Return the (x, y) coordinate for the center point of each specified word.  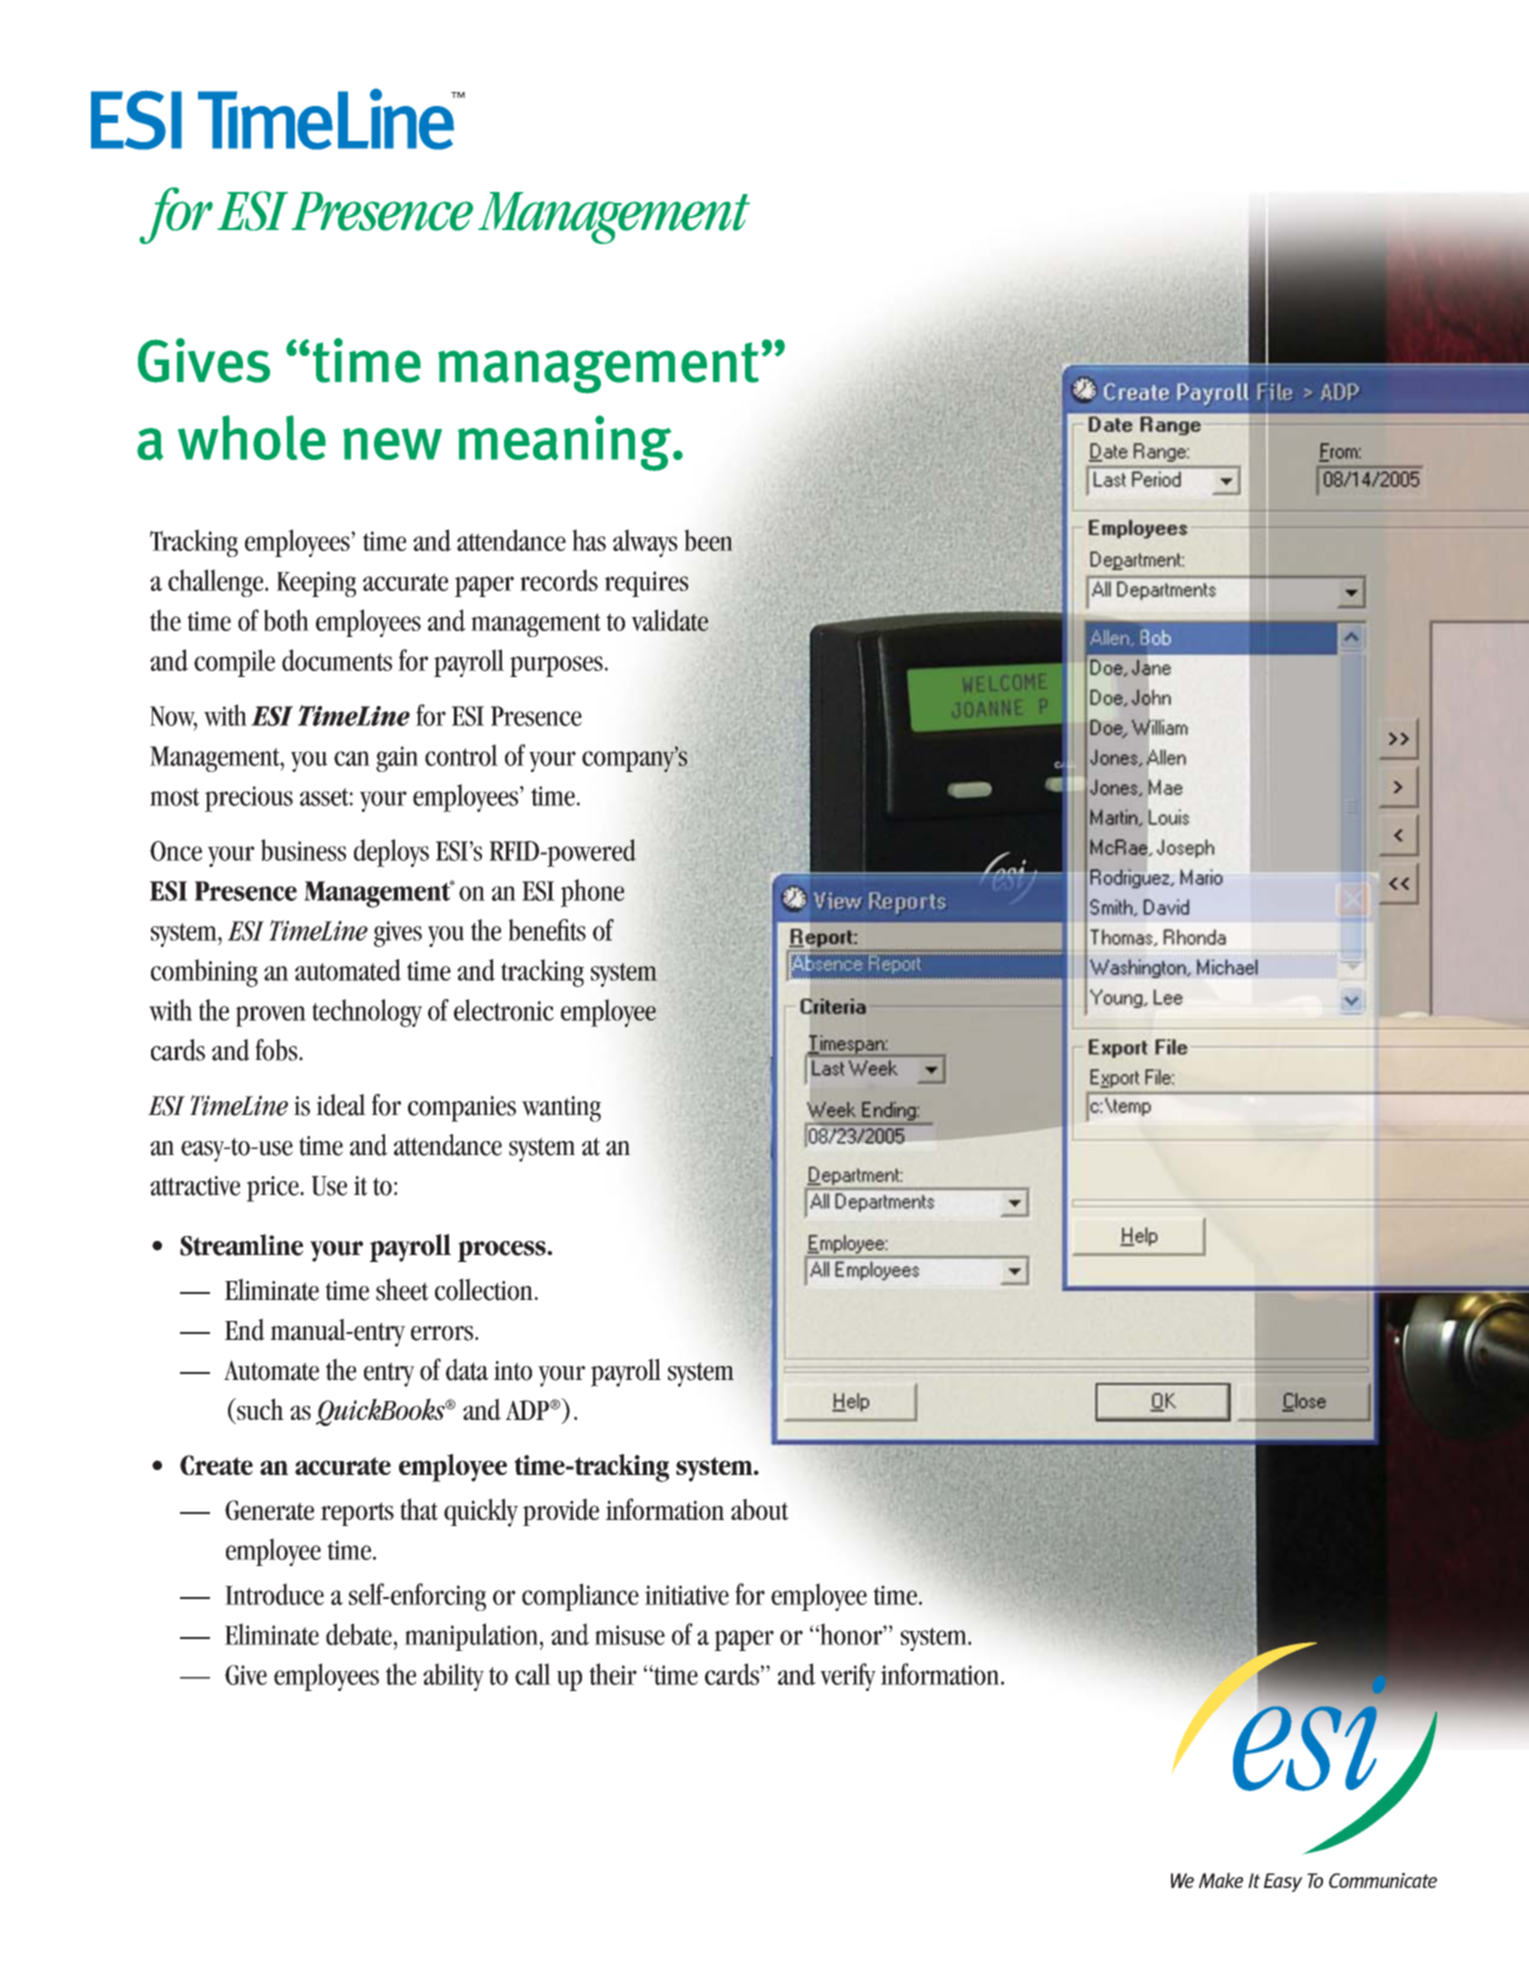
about (759, 1509)
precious (249, 799)
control (461, 755)
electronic (504, 1010)
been (709, 540)
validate (670, 620)
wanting (561, 1109)
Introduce (274, 1594)
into (513, 1371)
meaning (566, 443)
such (259, 1409)
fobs (277, 1050)
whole (252, 437)
